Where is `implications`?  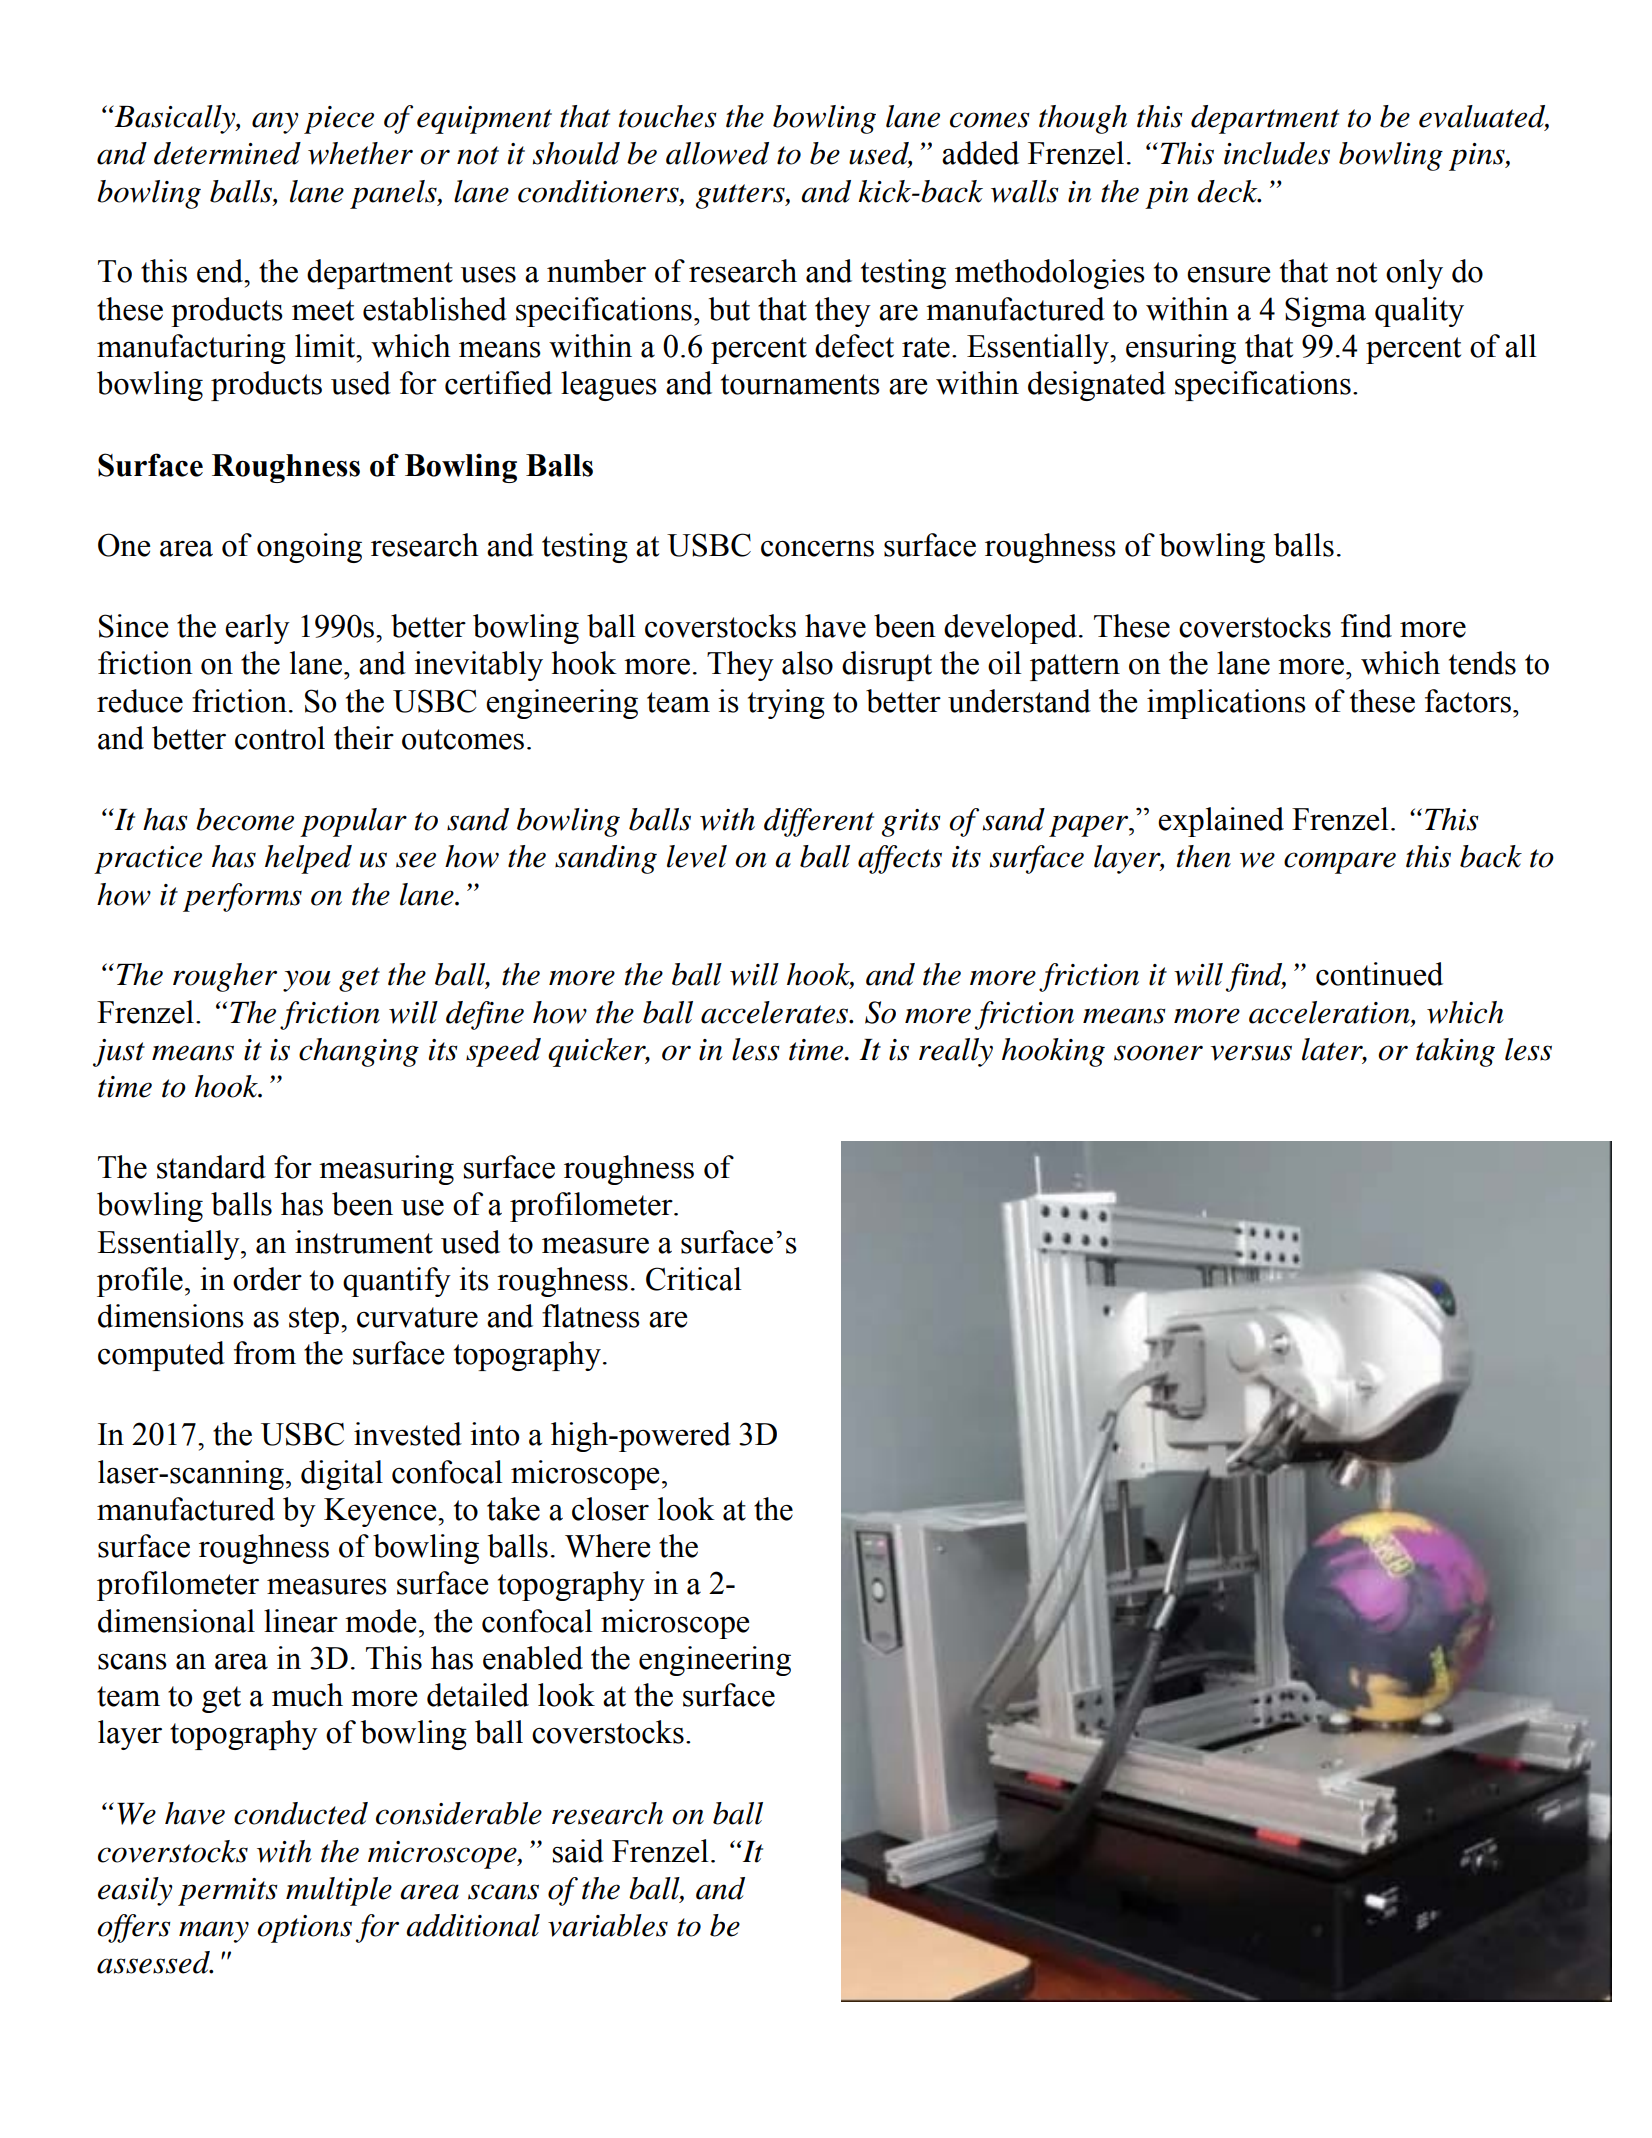 implications is located at coordinates (1226, 704).
